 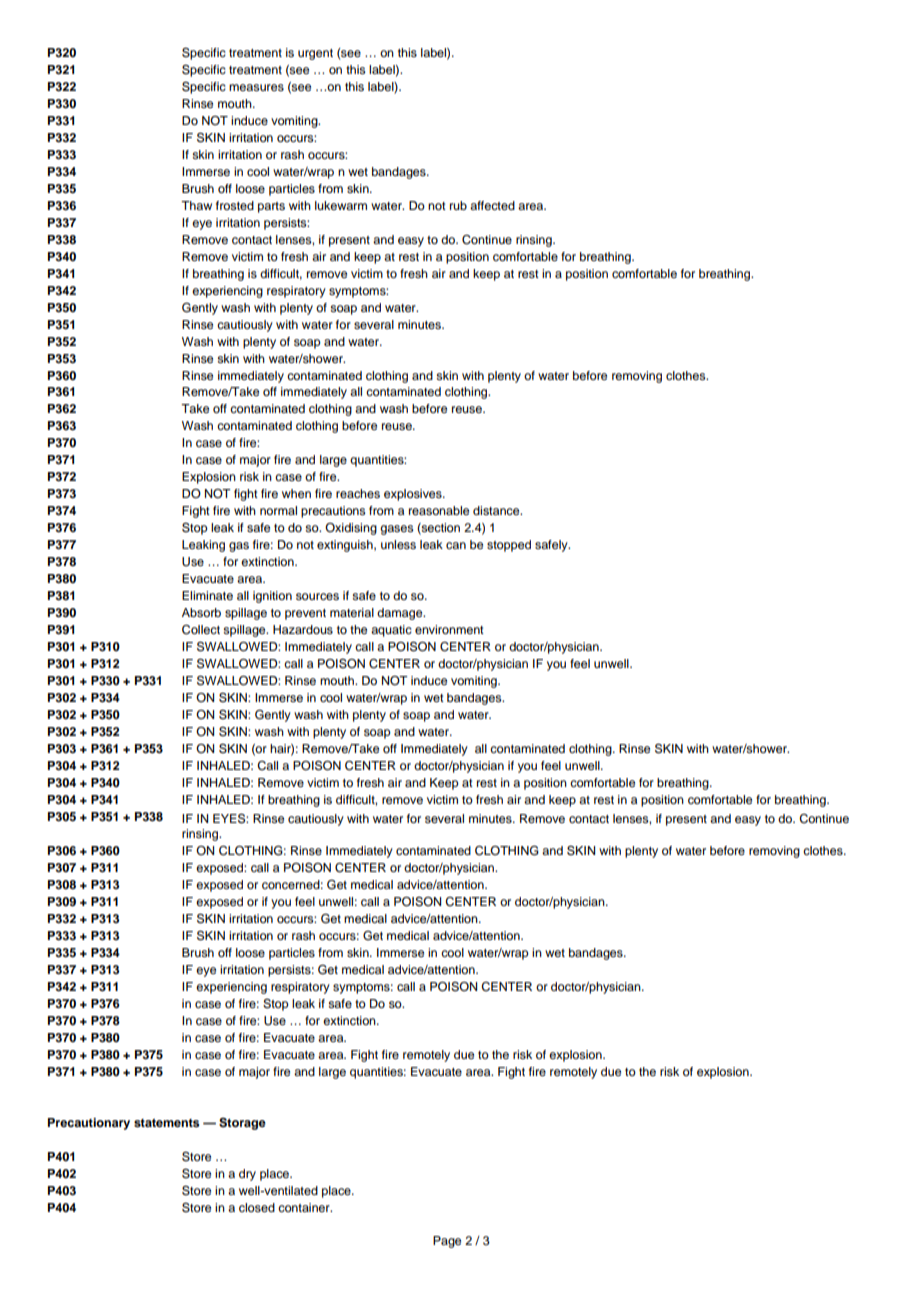 I want to click on urgent, so click(x=315, y=54).
